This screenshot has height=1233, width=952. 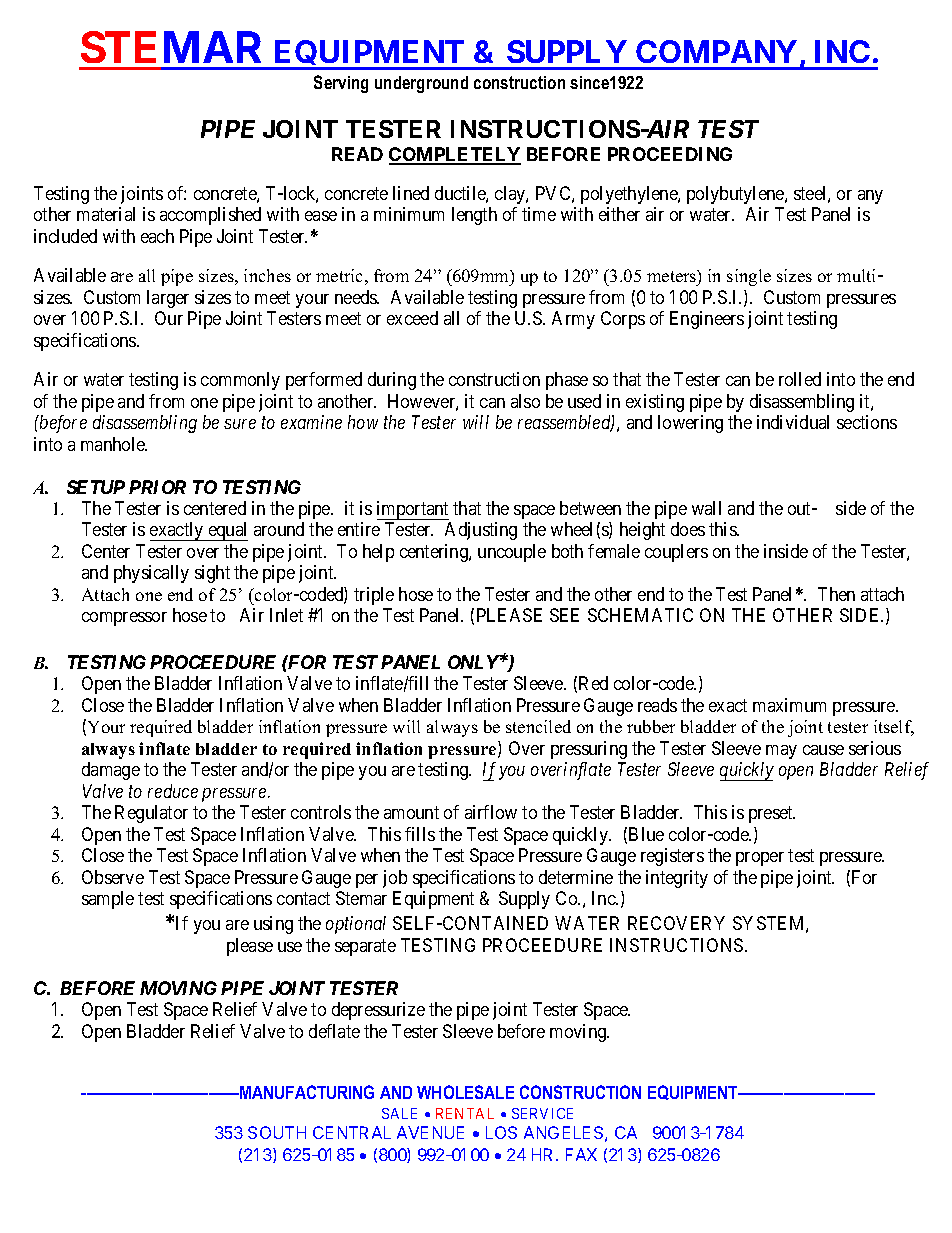 What do you see at coordinates (421, 84) in the screenshot?
I see `underground` at bounding box center [421, 84].
